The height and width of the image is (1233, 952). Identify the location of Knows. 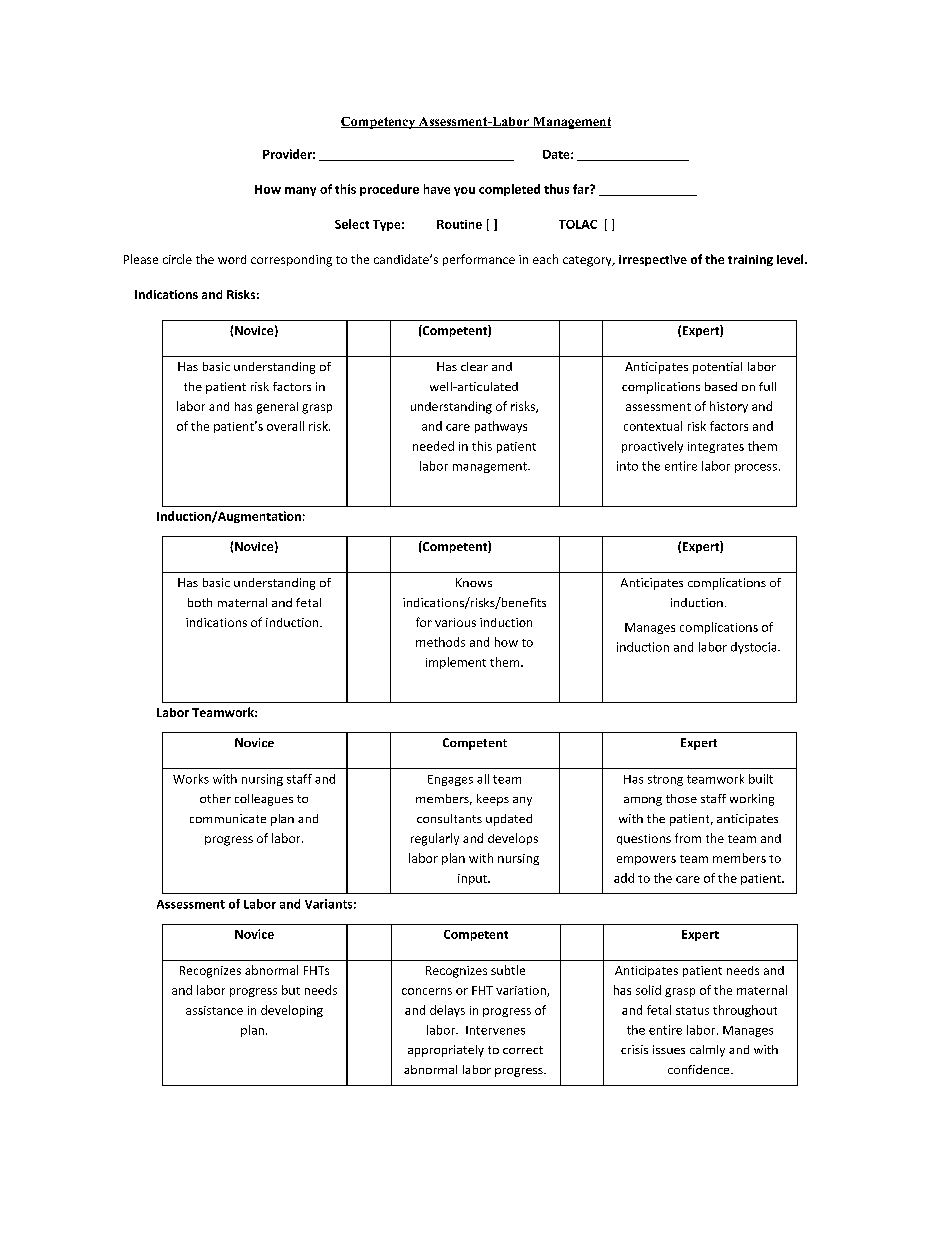
(474, 582).
